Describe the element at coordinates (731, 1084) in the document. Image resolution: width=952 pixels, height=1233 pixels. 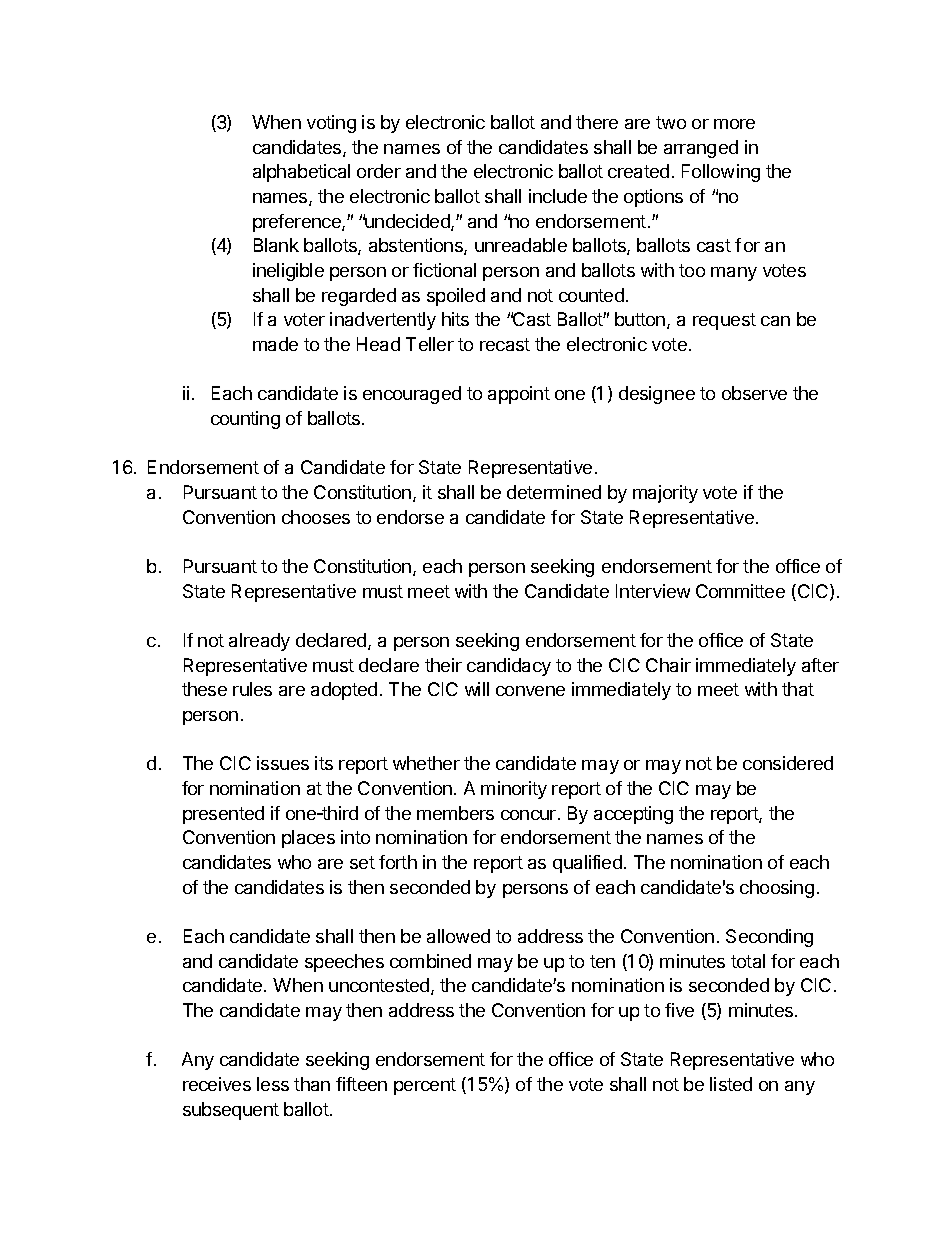
I see `listed` at that location.
